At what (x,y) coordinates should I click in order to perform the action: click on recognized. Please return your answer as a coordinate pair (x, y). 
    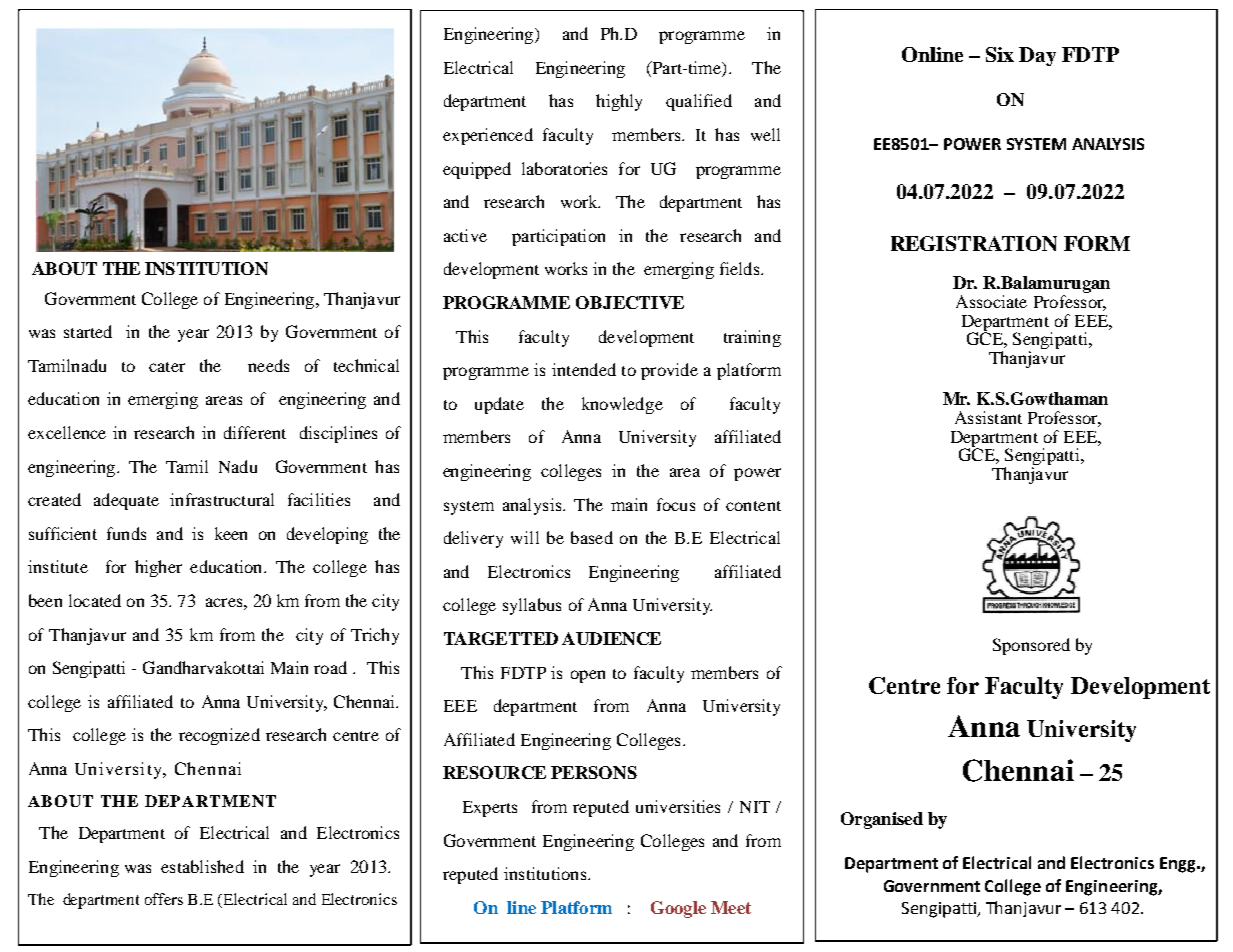
    Looking at the image, I should click on (219, 736).
